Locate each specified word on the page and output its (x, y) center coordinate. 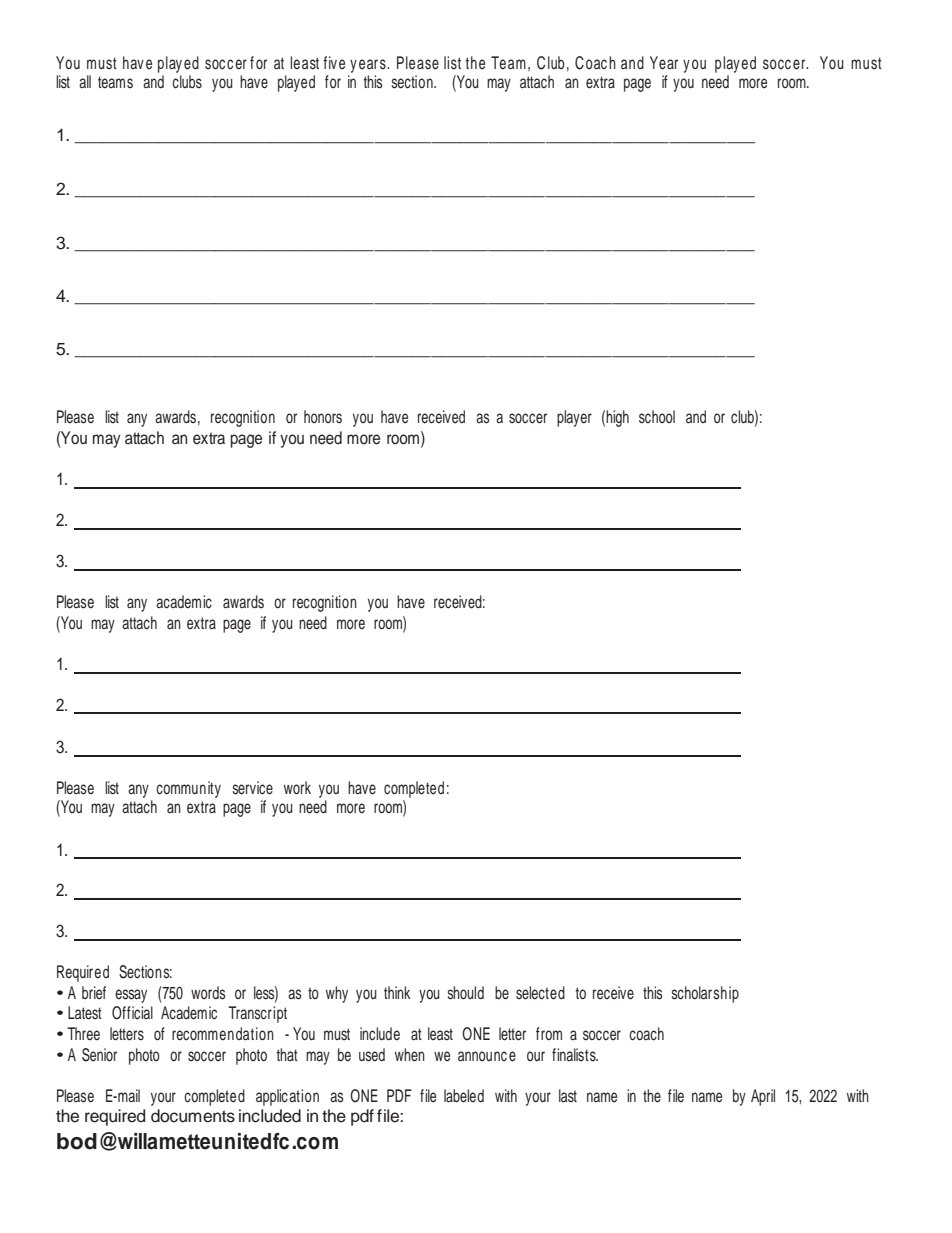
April (763, 1097)
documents (193, 1116)
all (85, 81)
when (410, 1055)
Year (664, 63)
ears (373, 64)
